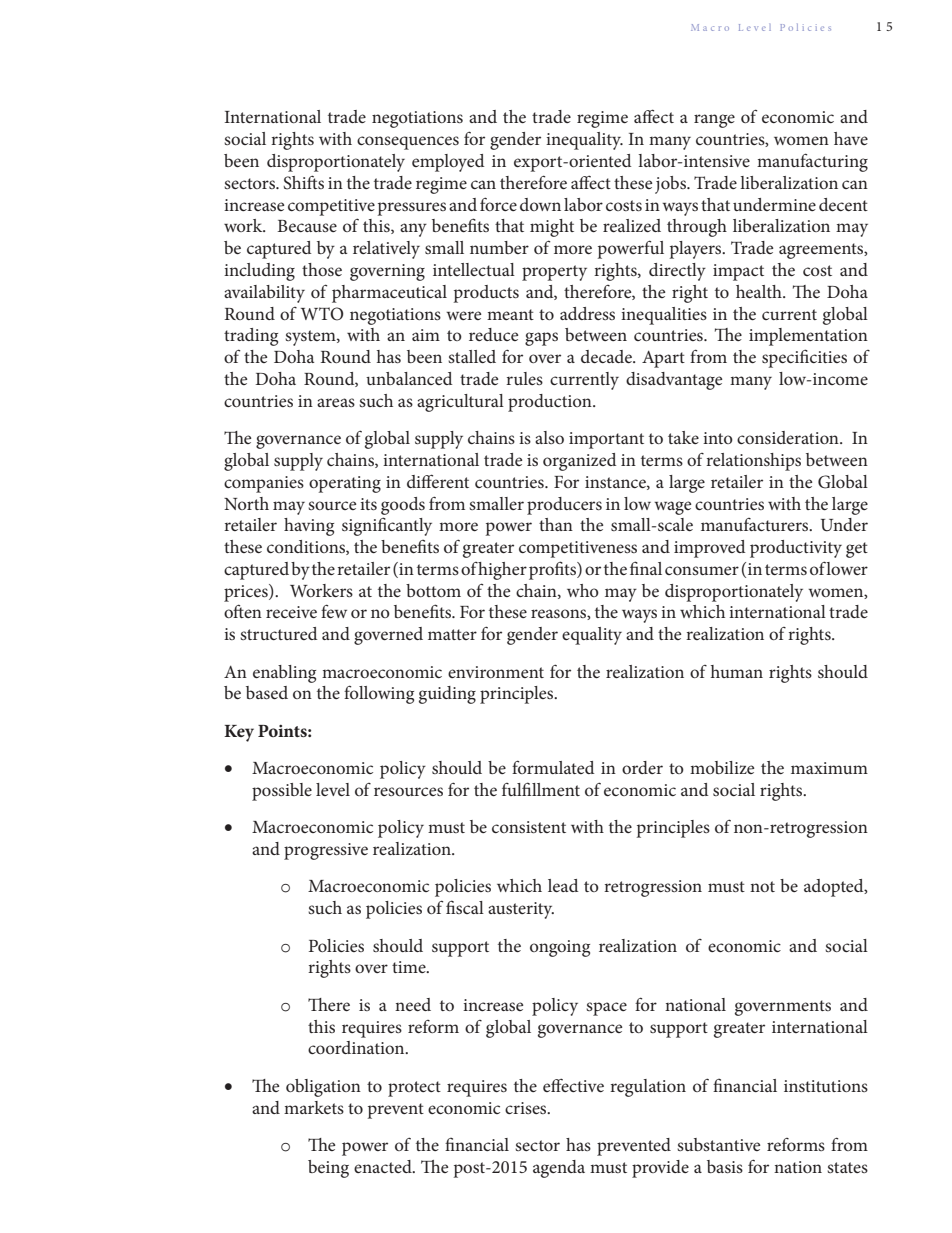 The height and width of the screenshot is (1233, 952). What do you see at coordinates (737, 671) in the screenshot?
I see `human` at bounding box center [737, 671].
